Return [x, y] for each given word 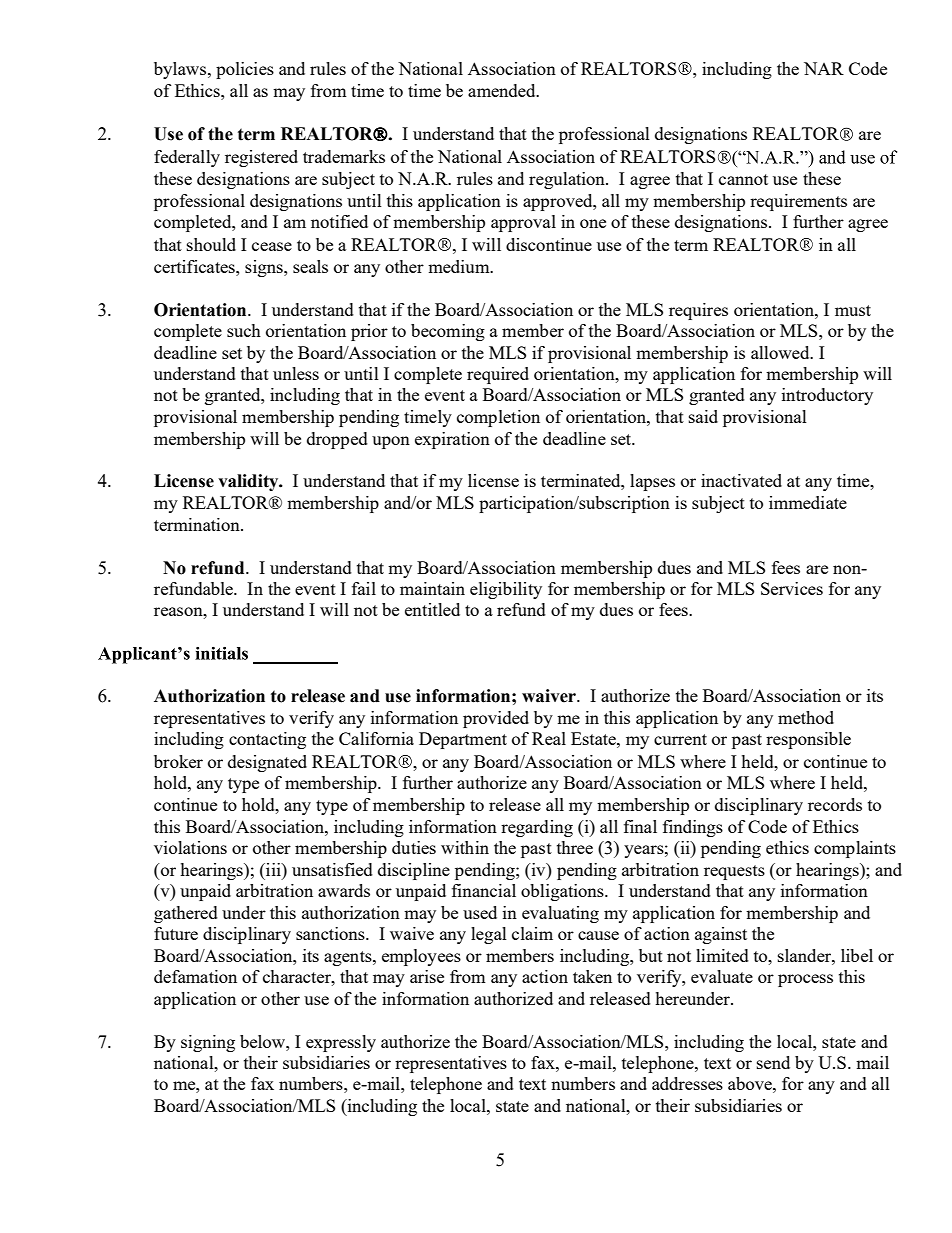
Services [792, 588]
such [244, 330]
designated [267, 763]
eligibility [506, 590]
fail [364, 588]
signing [208, 1043]
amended [503, 90]
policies [245, 70]
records [835, 804]
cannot [743, 179]
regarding [537, 828]
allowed [781, 352]
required [498, 375]
